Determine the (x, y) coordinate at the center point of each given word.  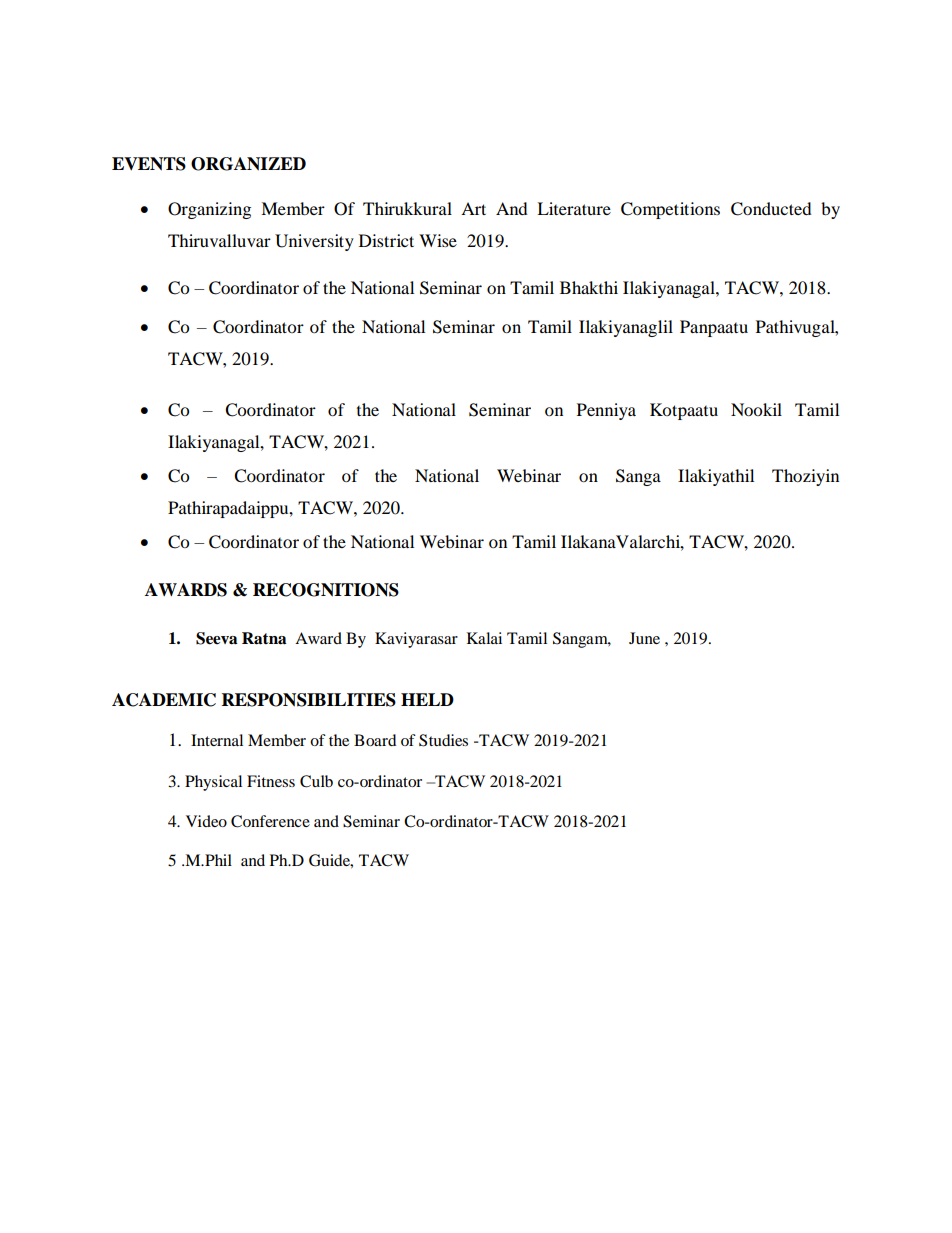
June (644, 638)
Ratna (264, 638)
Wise (438, 240)
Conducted (771, 209)
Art (473, 208)
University (314, 242)
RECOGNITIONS (326, 590)
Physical (213, 783)
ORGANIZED (248, 164)
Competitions (670, 210)
